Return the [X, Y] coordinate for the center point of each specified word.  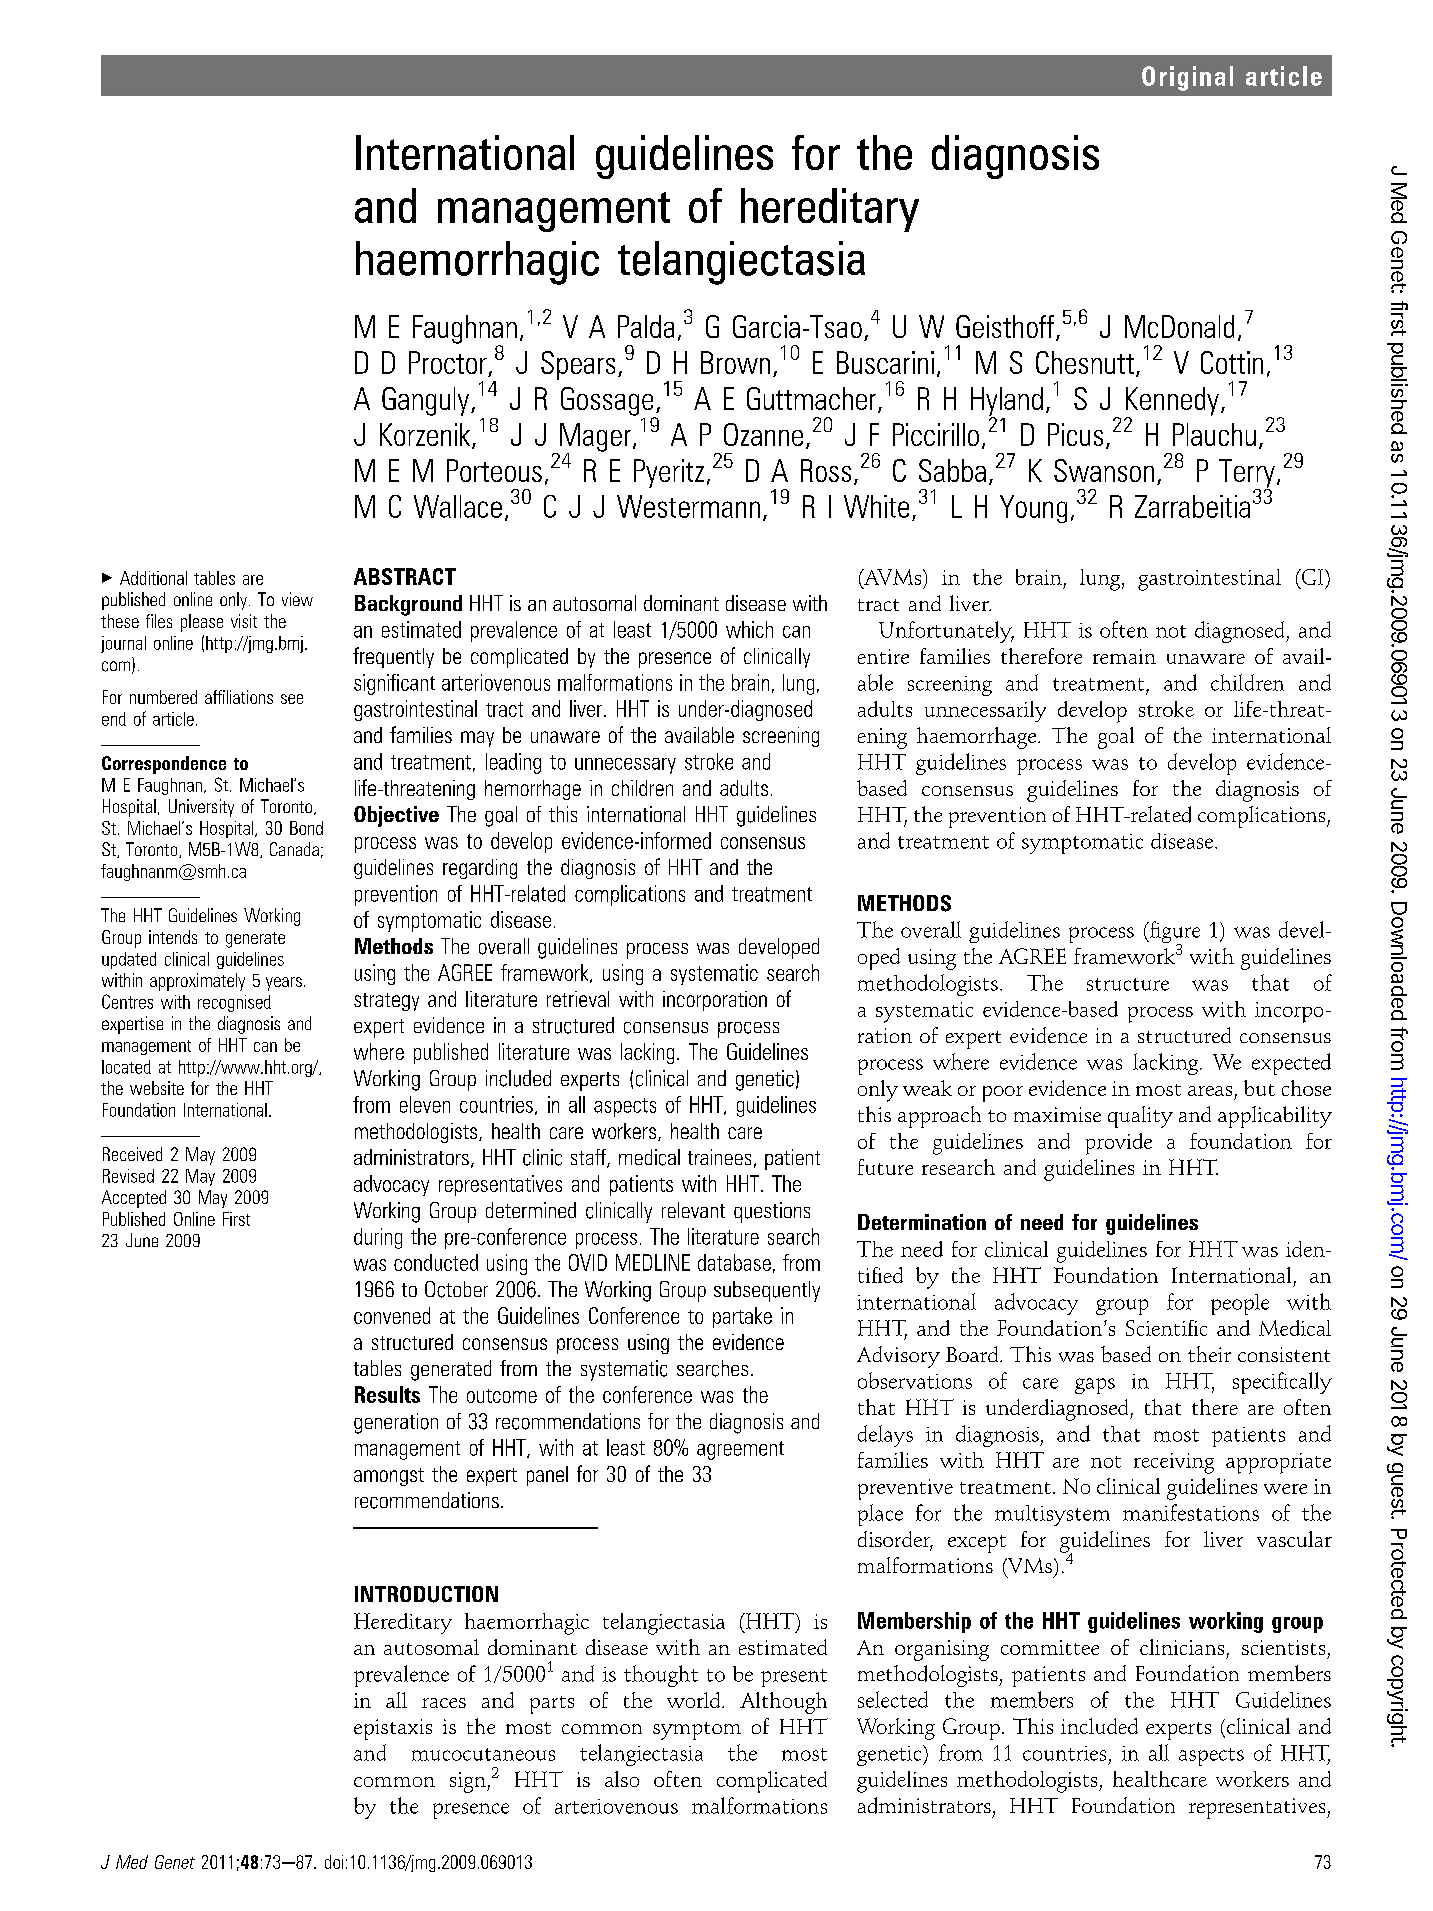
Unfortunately [946, 632]
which [749, 629]
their [1209, 1354]
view [297, 599]
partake [742, 1317]
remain [1124, 656]
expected [1291, 1064]
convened [392, 1315]
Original [1187, 78]
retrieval [578, 999]
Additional [153, 578]
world [695, 1700]
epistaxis [393, 1729]
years [284, 984]
